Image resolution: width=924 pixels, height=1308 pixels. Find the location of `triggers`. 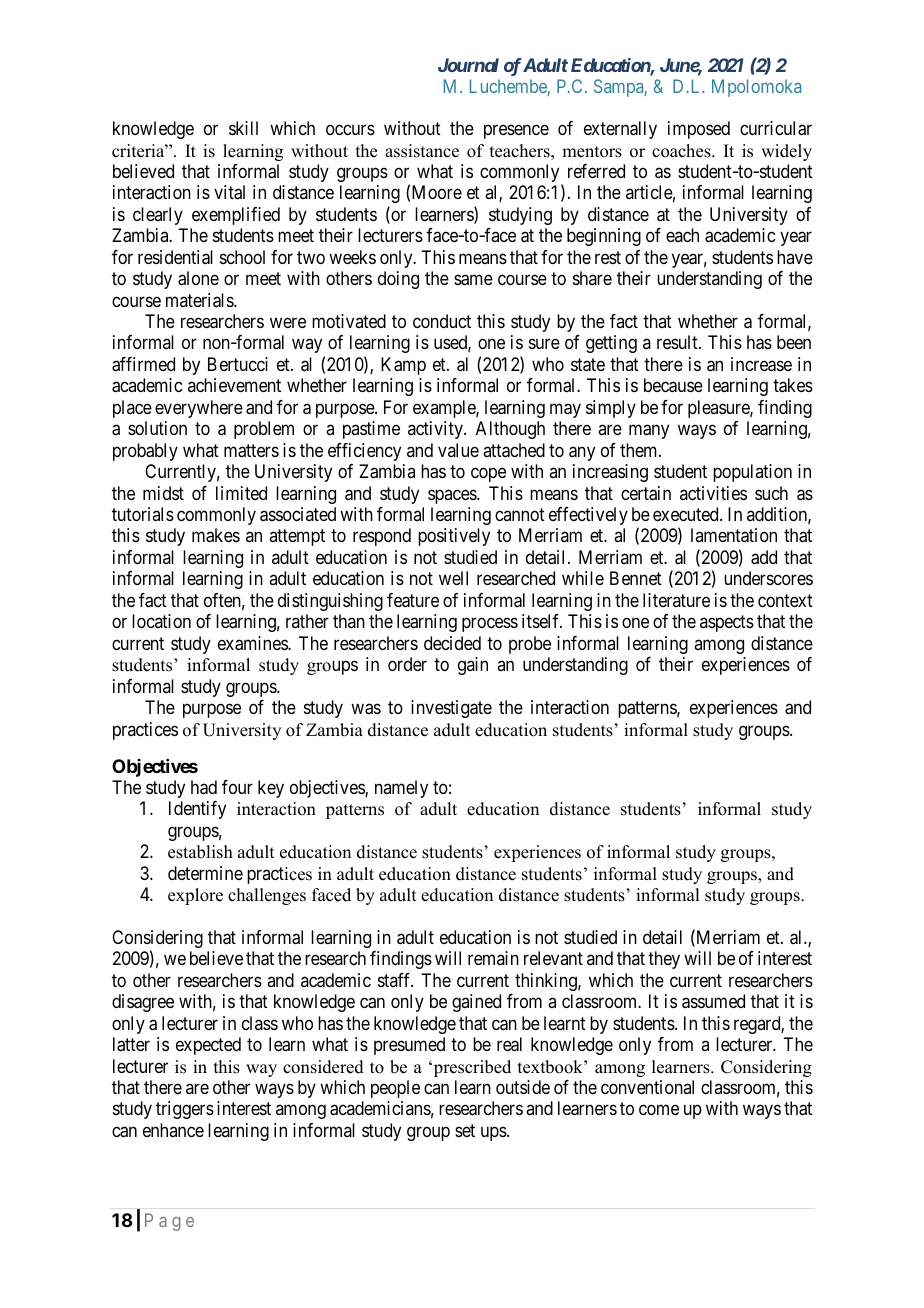

triggers is located at coordinates (185, 1110).
